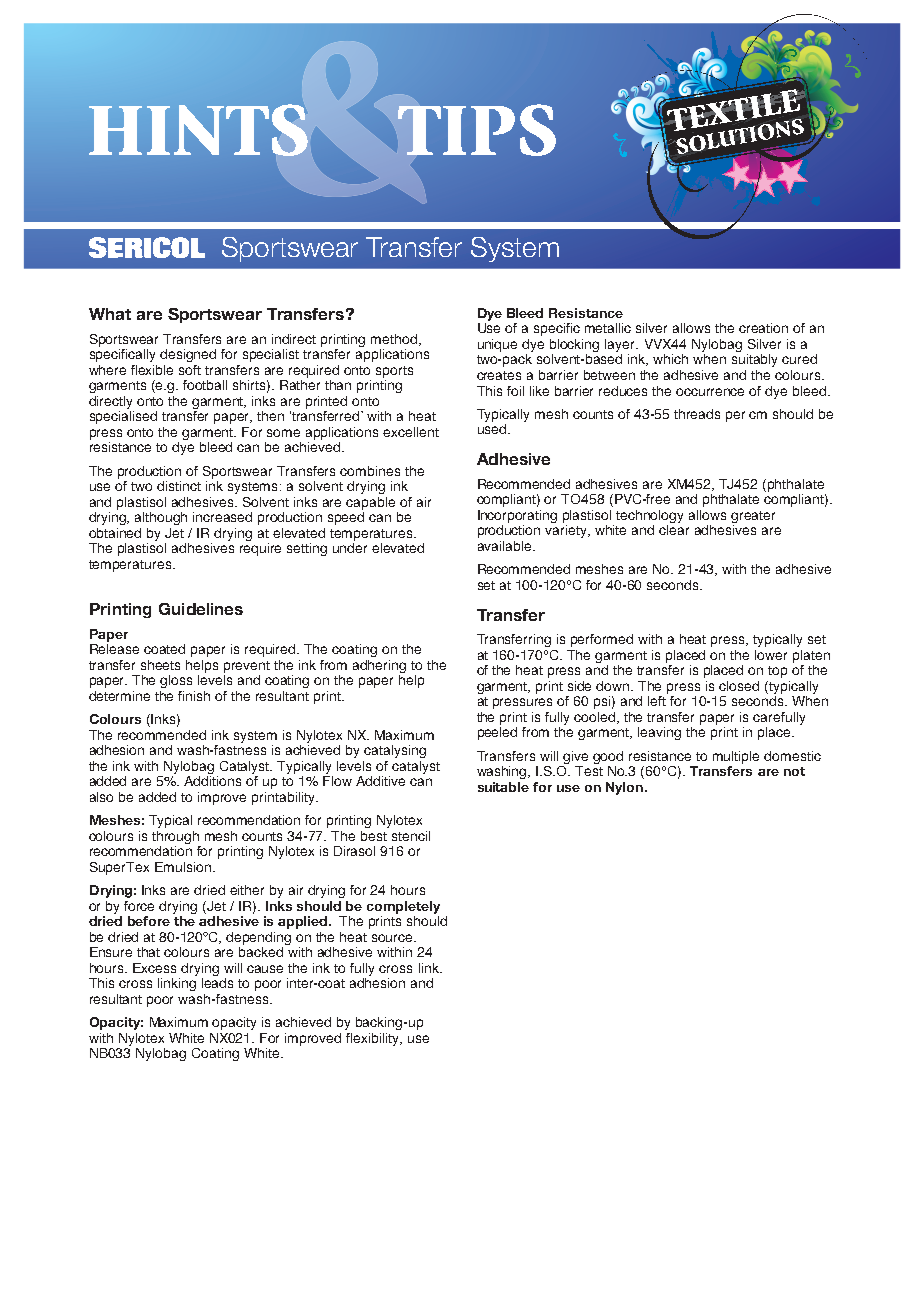 The width and height of the document is (924, 1308). I want to click on gloss, so click(176, 681).
